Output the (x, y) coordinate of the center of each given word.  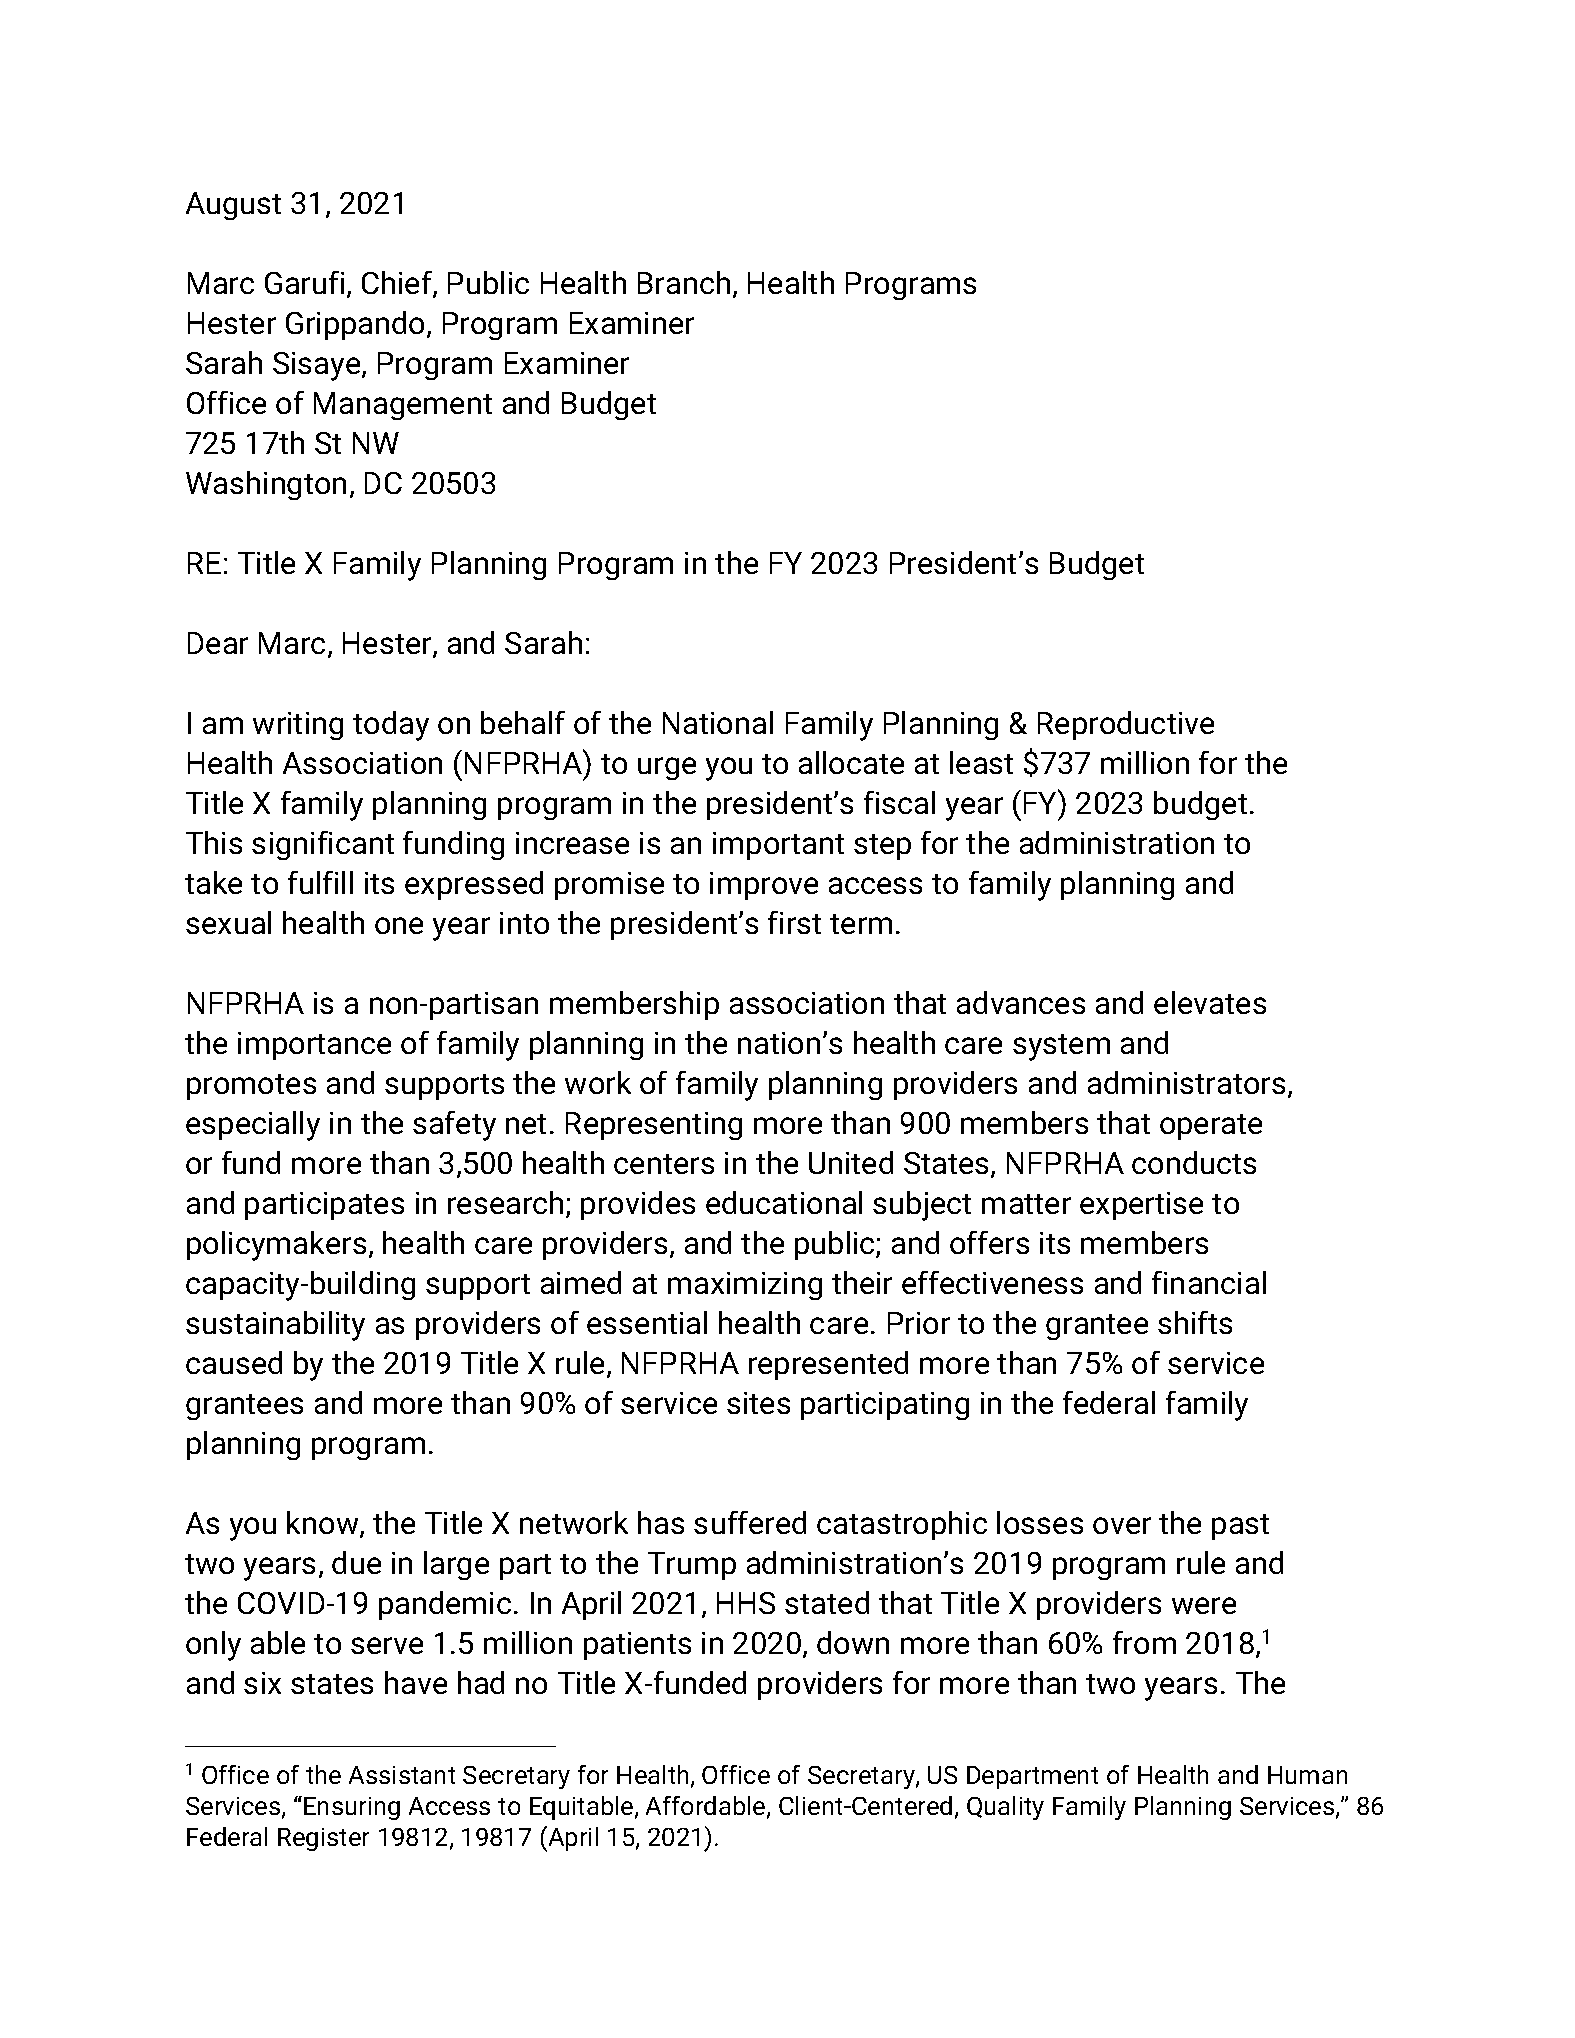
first (794, 922)
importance (314, 1046)
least (981, 762)
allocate (851, 762)
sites (758, 1403)
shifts (1195, 1322)
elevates (1210, 1002)
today (391, 726)
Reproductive (1126, 725)
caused (234, 1362)
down (853, 1642)
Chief (398, 284)
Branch (684, 282)
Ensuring (352, 1808)
